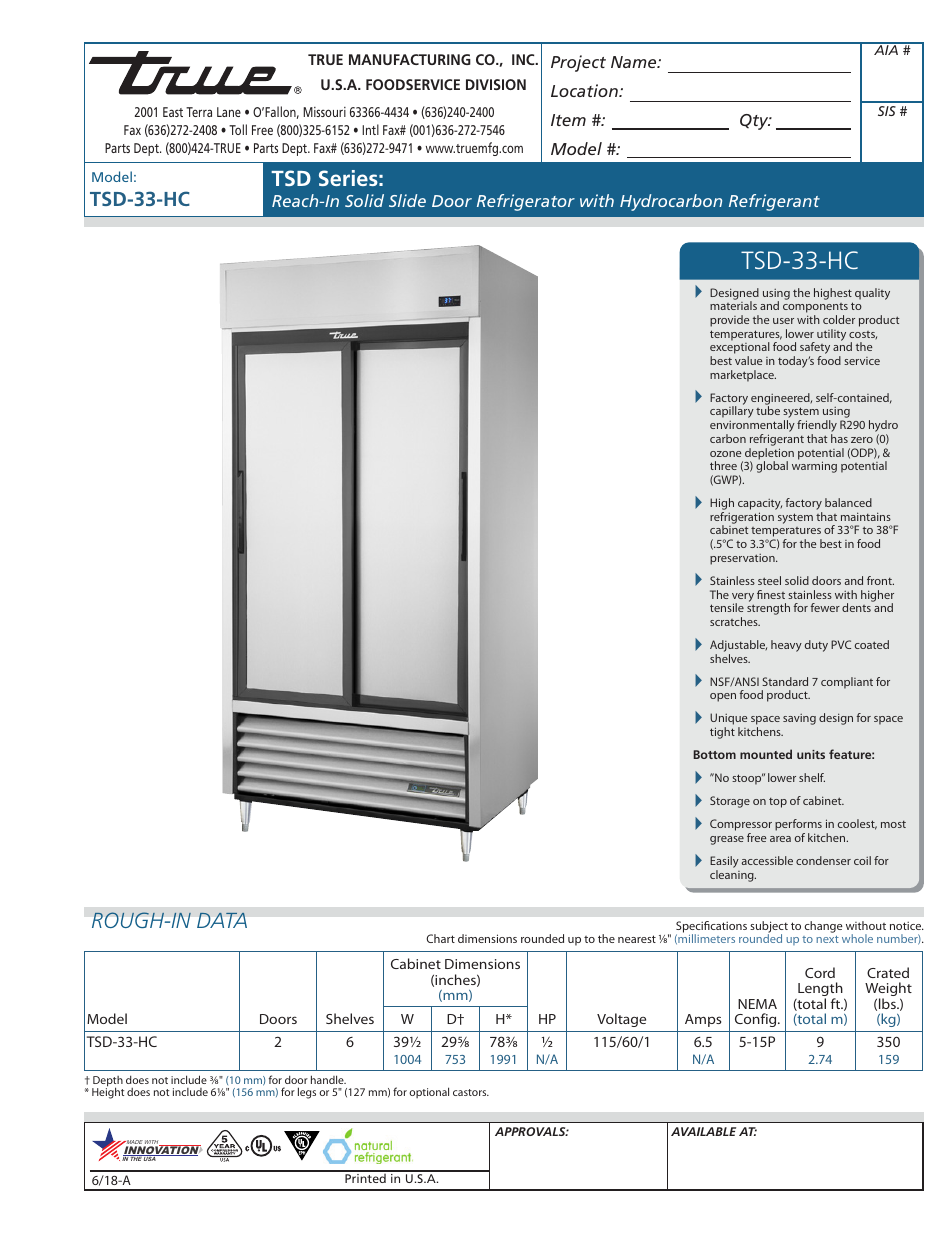  Describe the element at coordinates (727, 607) in the image. I see `tensile` at that location.
